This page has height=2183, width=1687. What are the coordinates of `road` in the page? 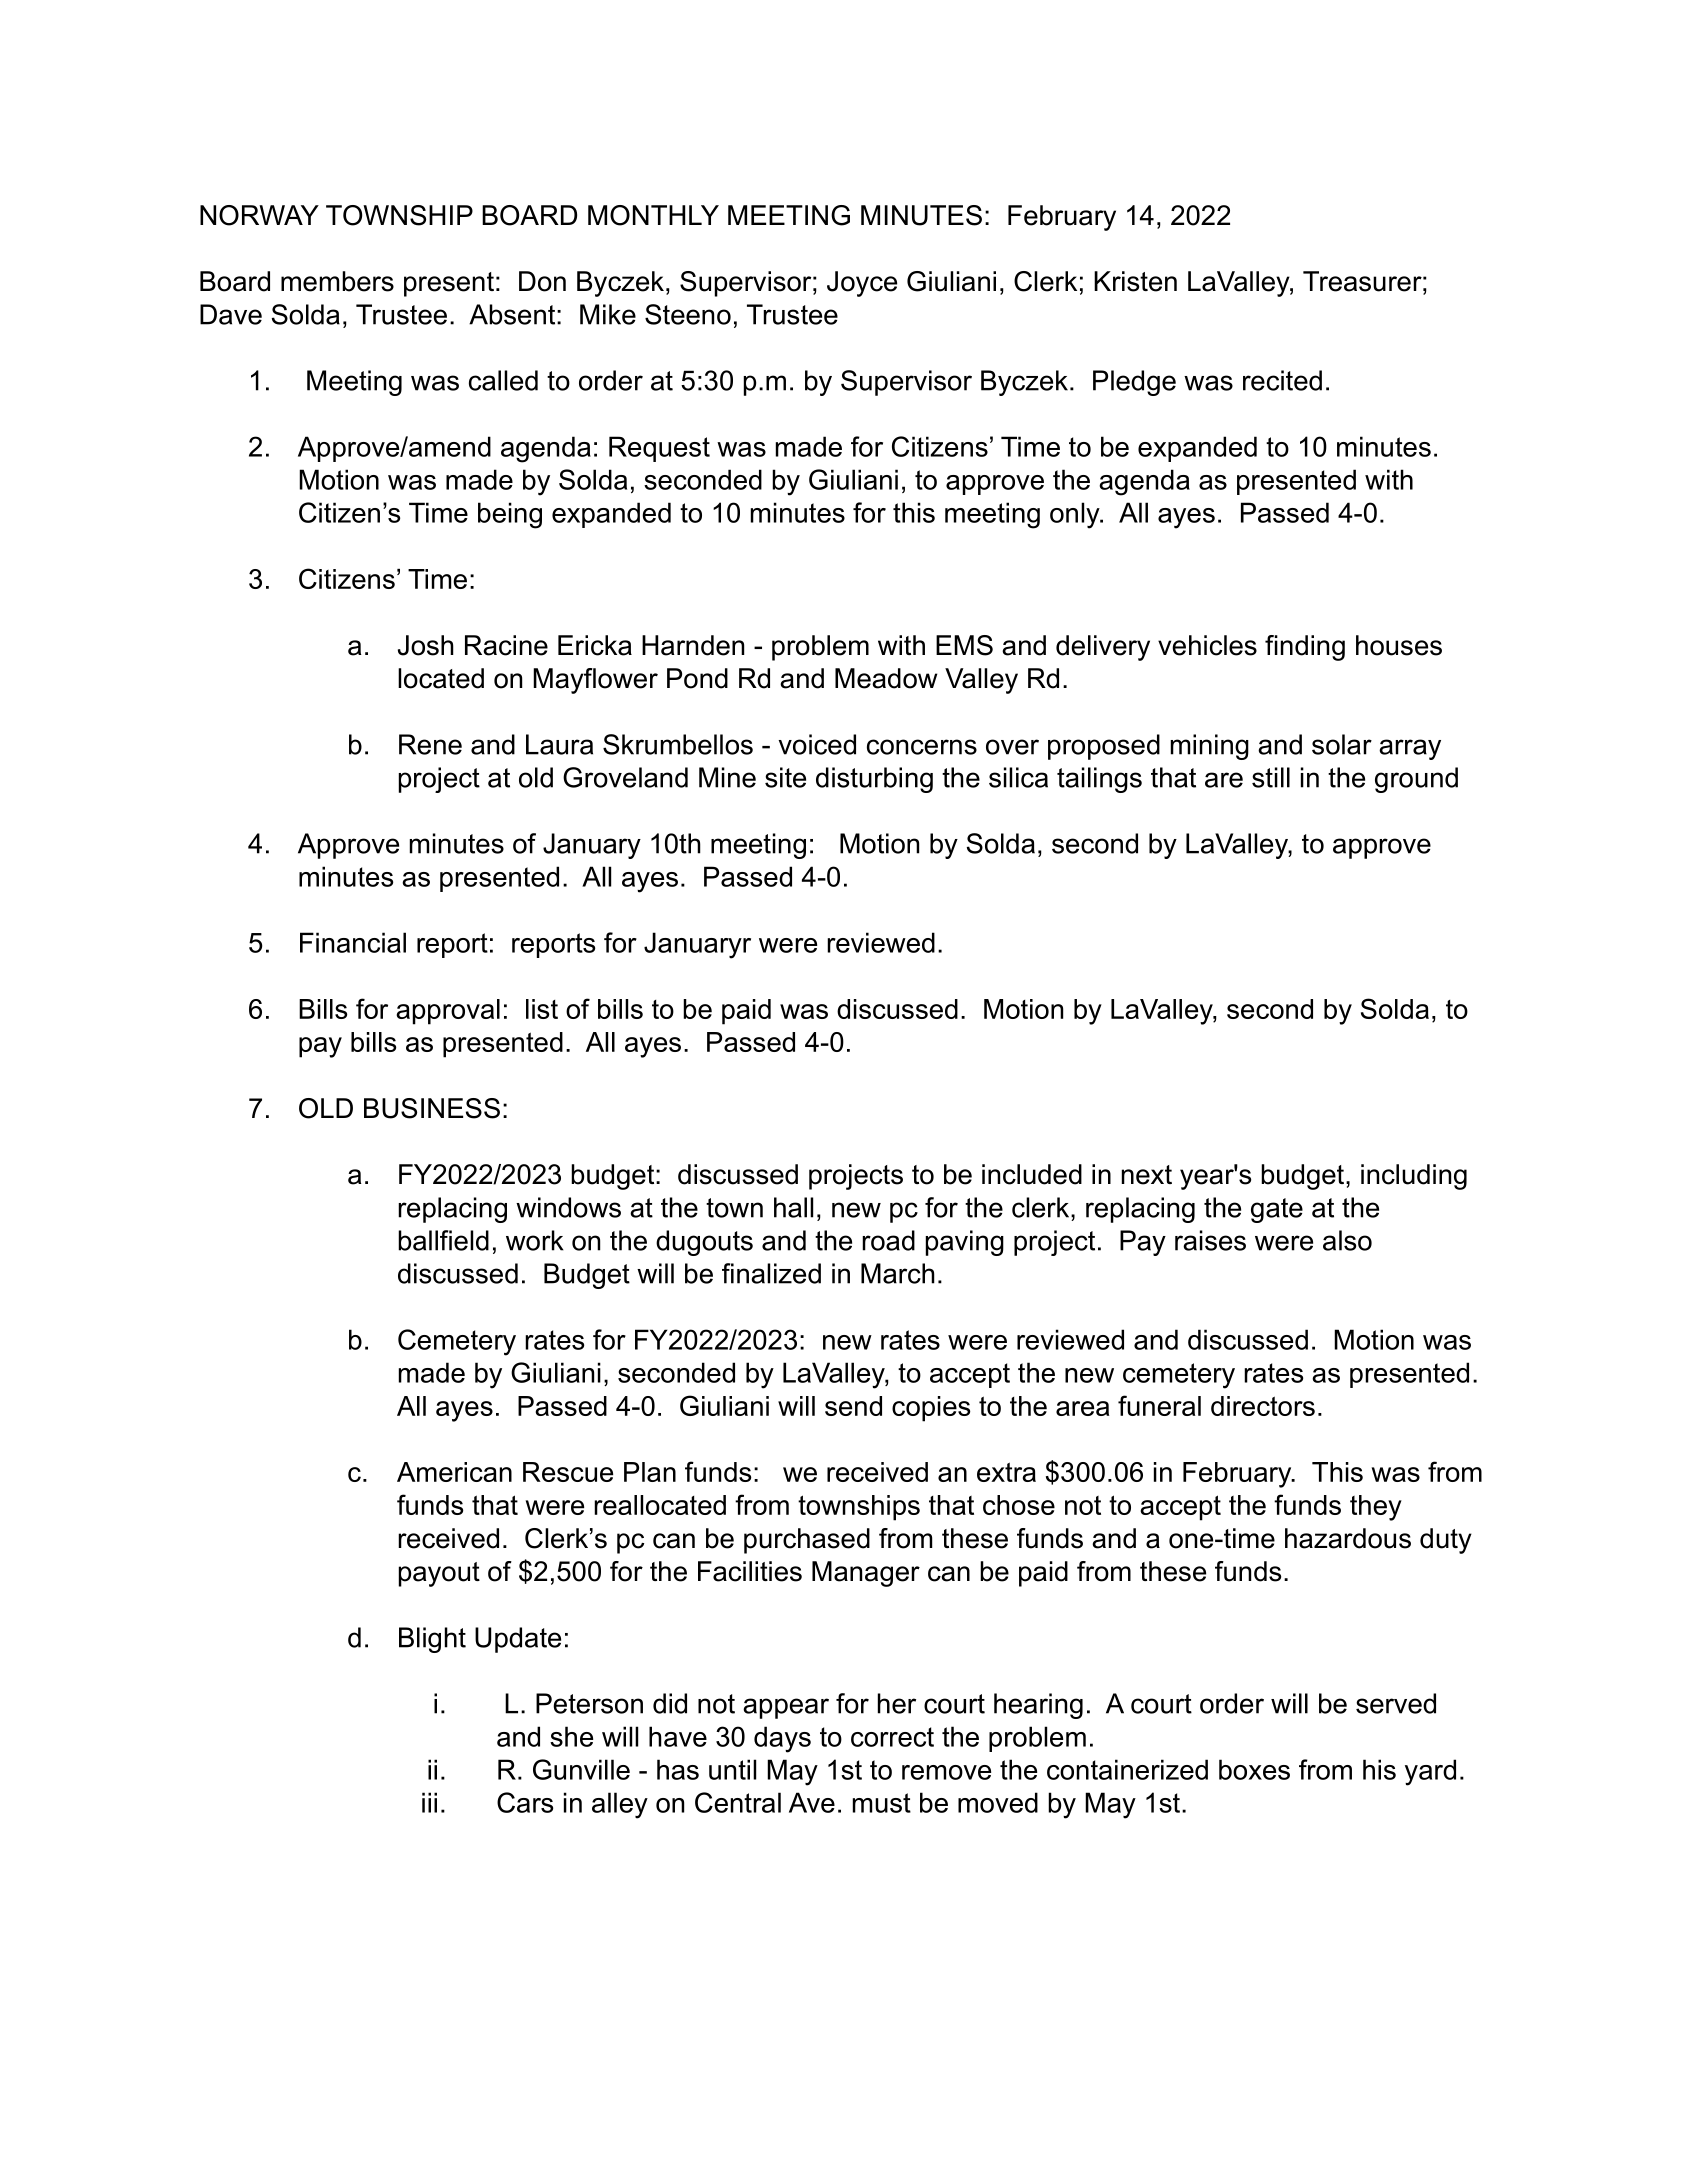 It's located at (888, 1240).
